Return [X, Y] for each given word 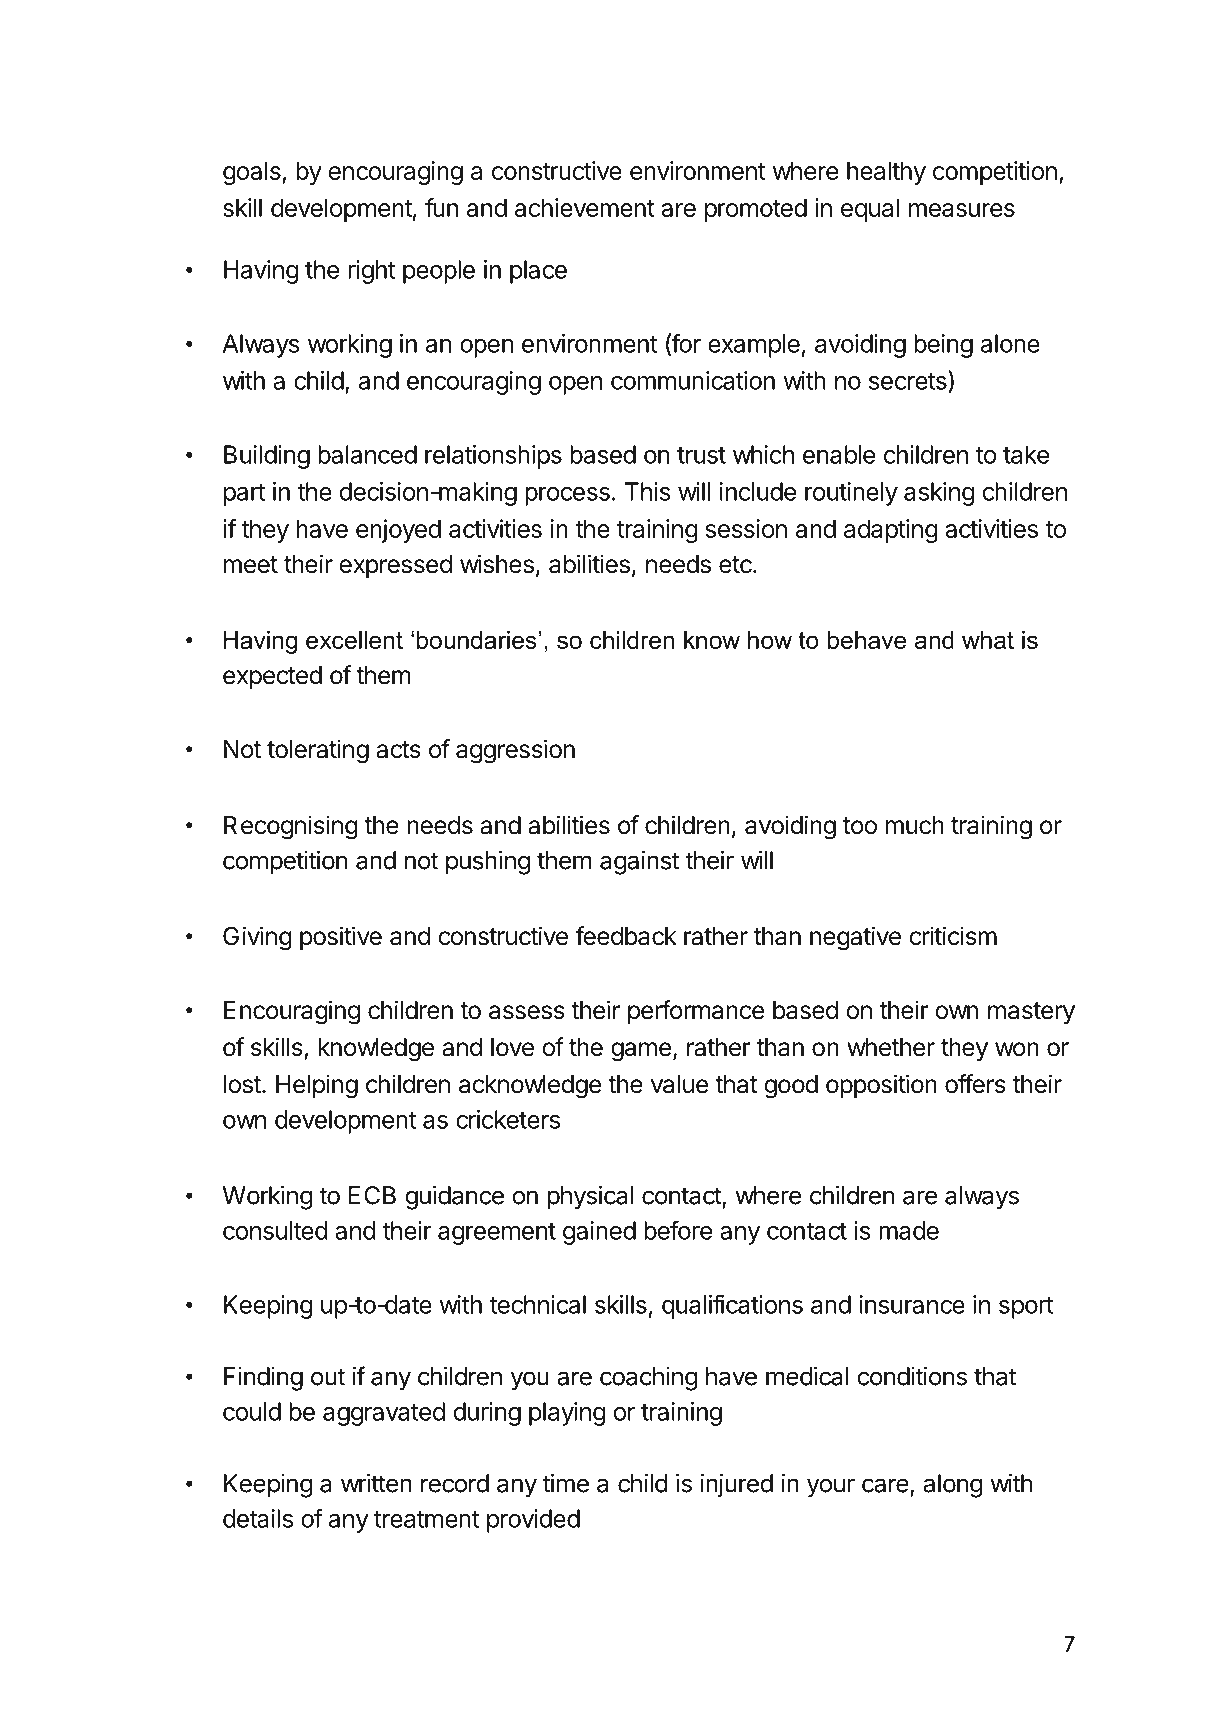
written [376, 1483]
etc [735, 565]
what [988, 640]
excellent [354, 640]
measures [962, 210]
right [371, 272]
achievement [585, 207]
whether [891, 1047]
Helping [317, 1086]
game [641, 1052]
